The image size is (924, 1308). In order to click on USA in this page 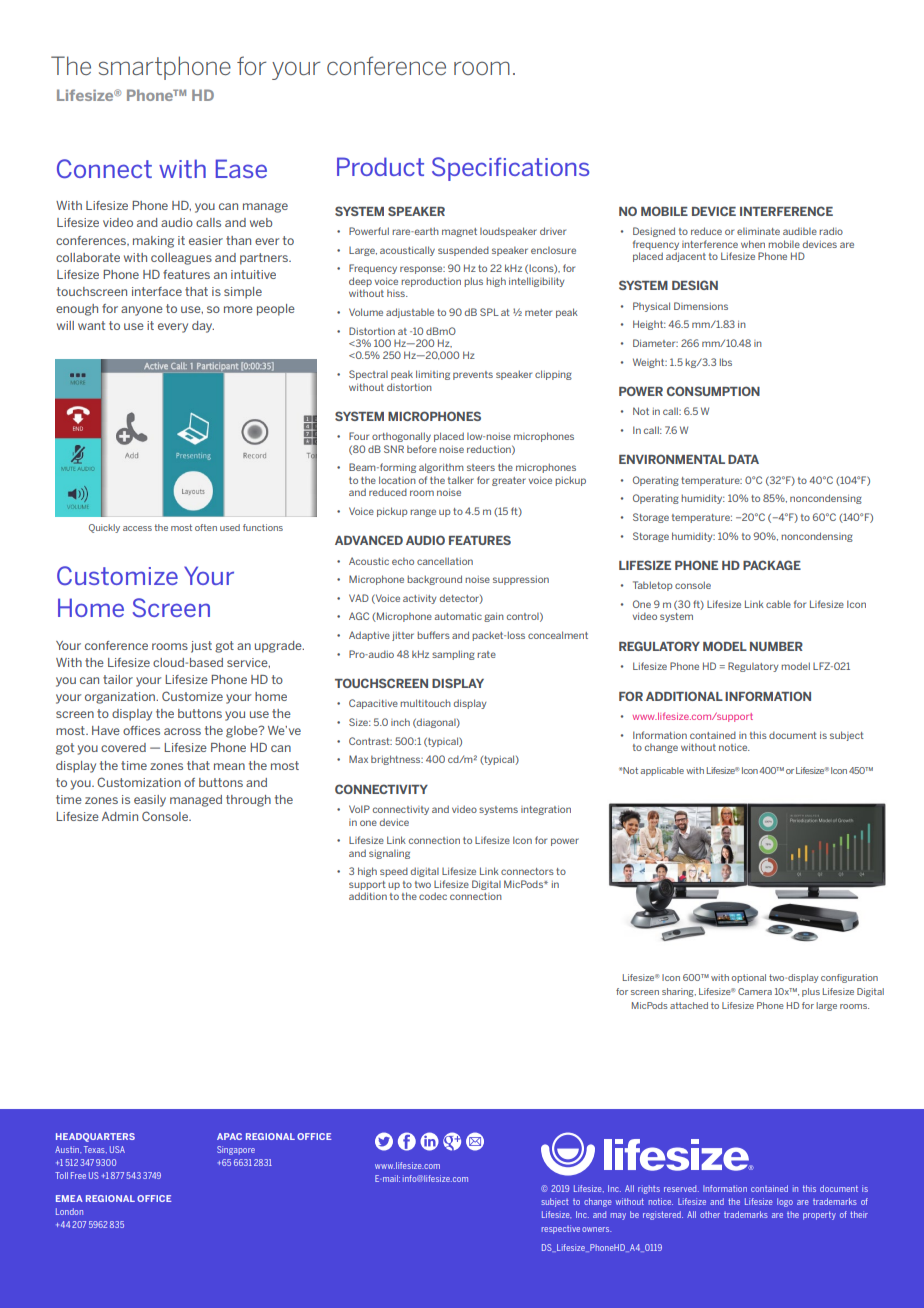, I will do `click(117, 1149)`.
